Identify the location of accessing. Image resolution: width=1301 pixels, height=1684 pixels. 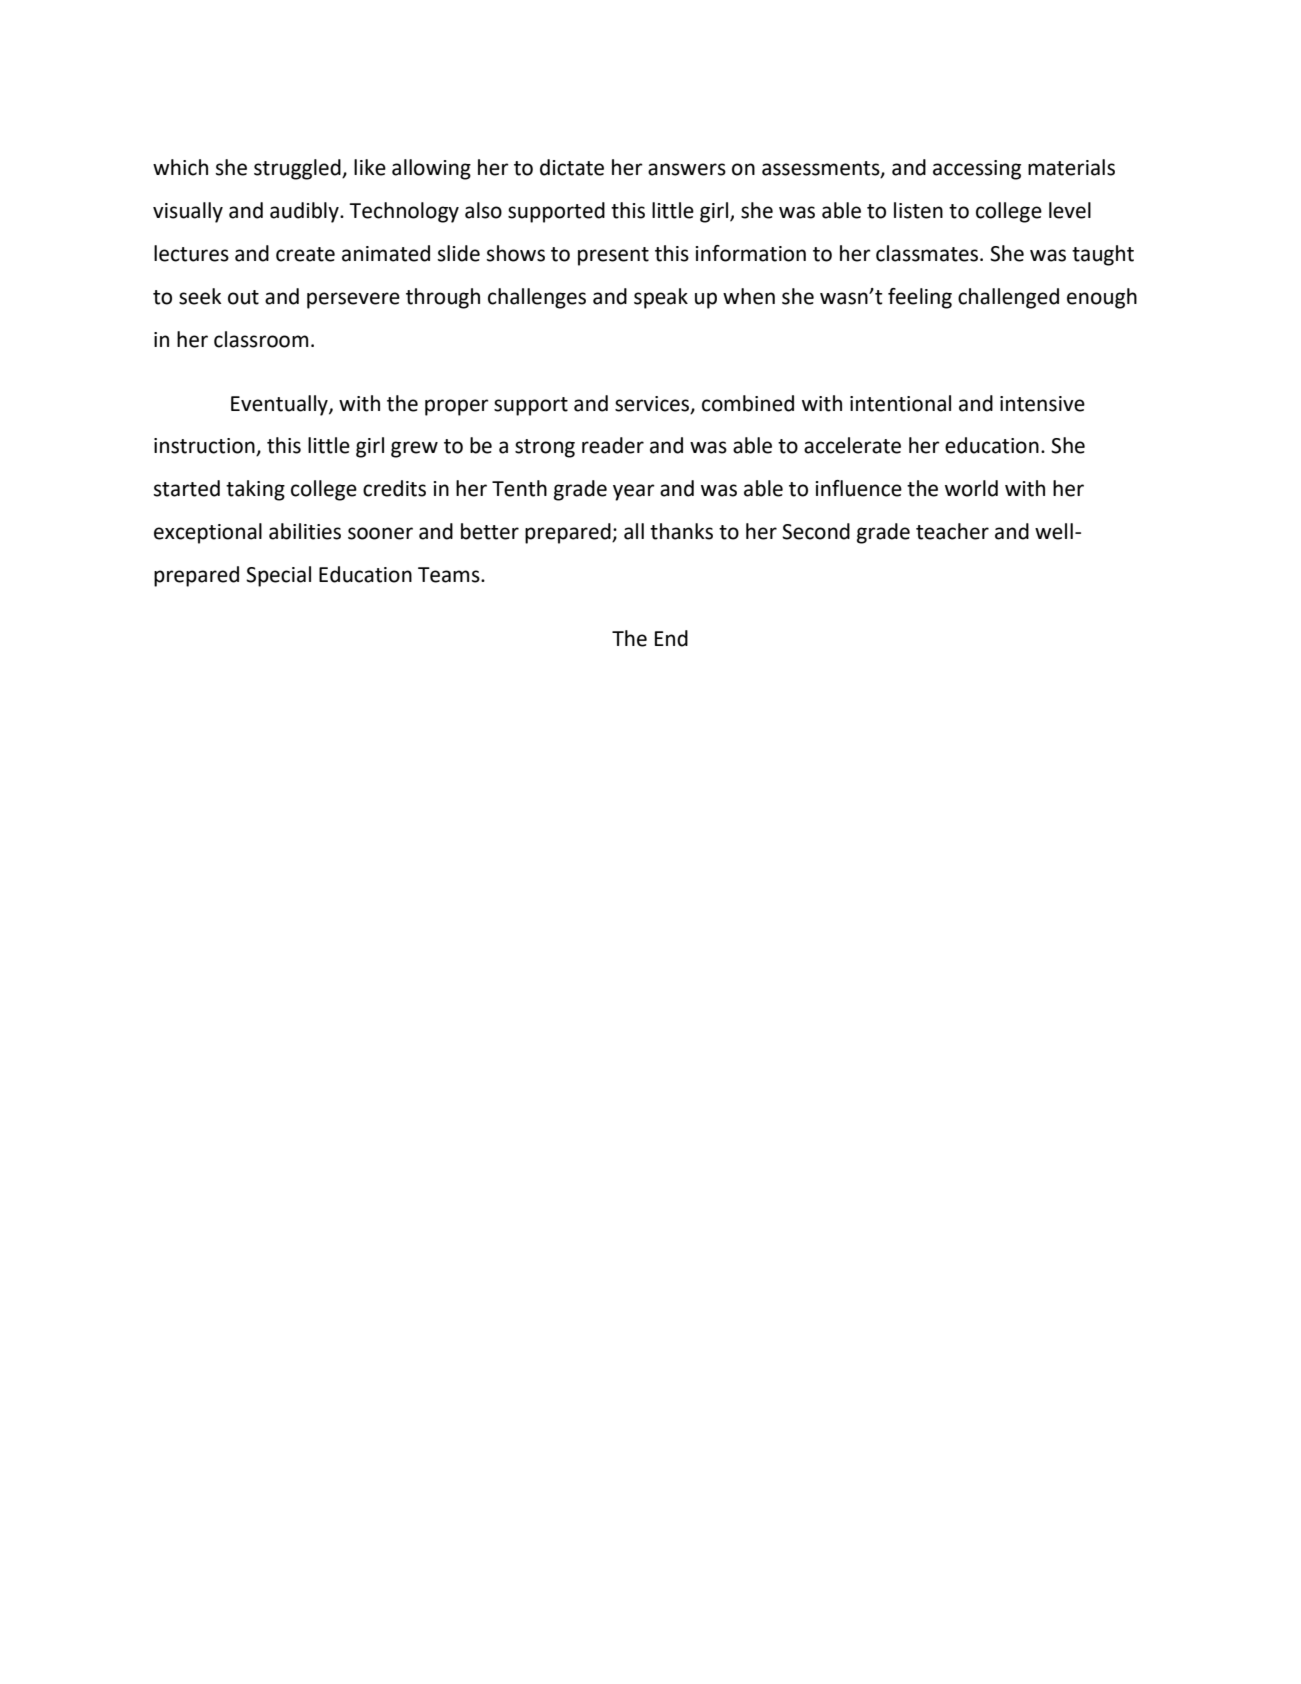
(977, 170).
